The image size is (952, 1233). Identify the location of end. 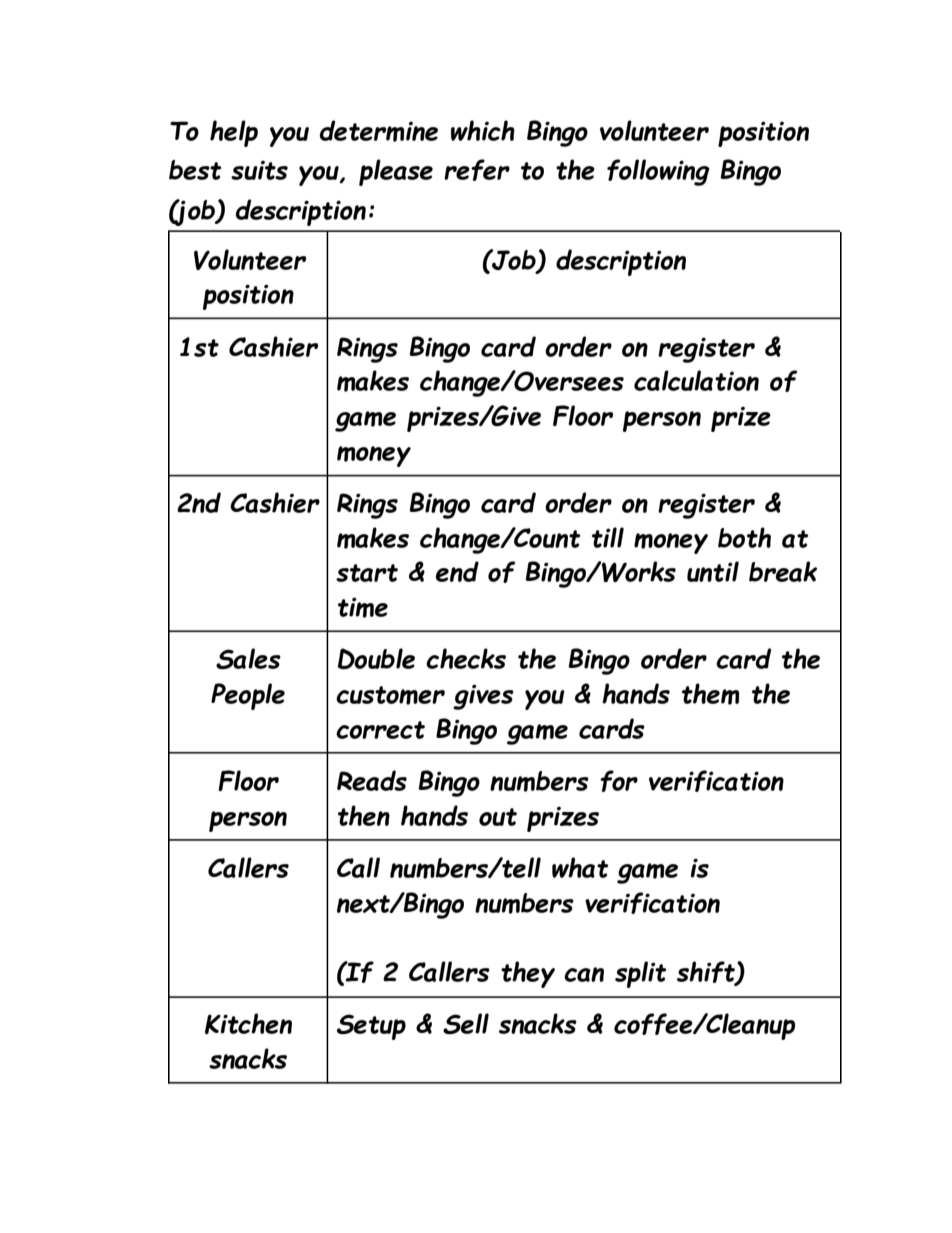
(457, 571).
